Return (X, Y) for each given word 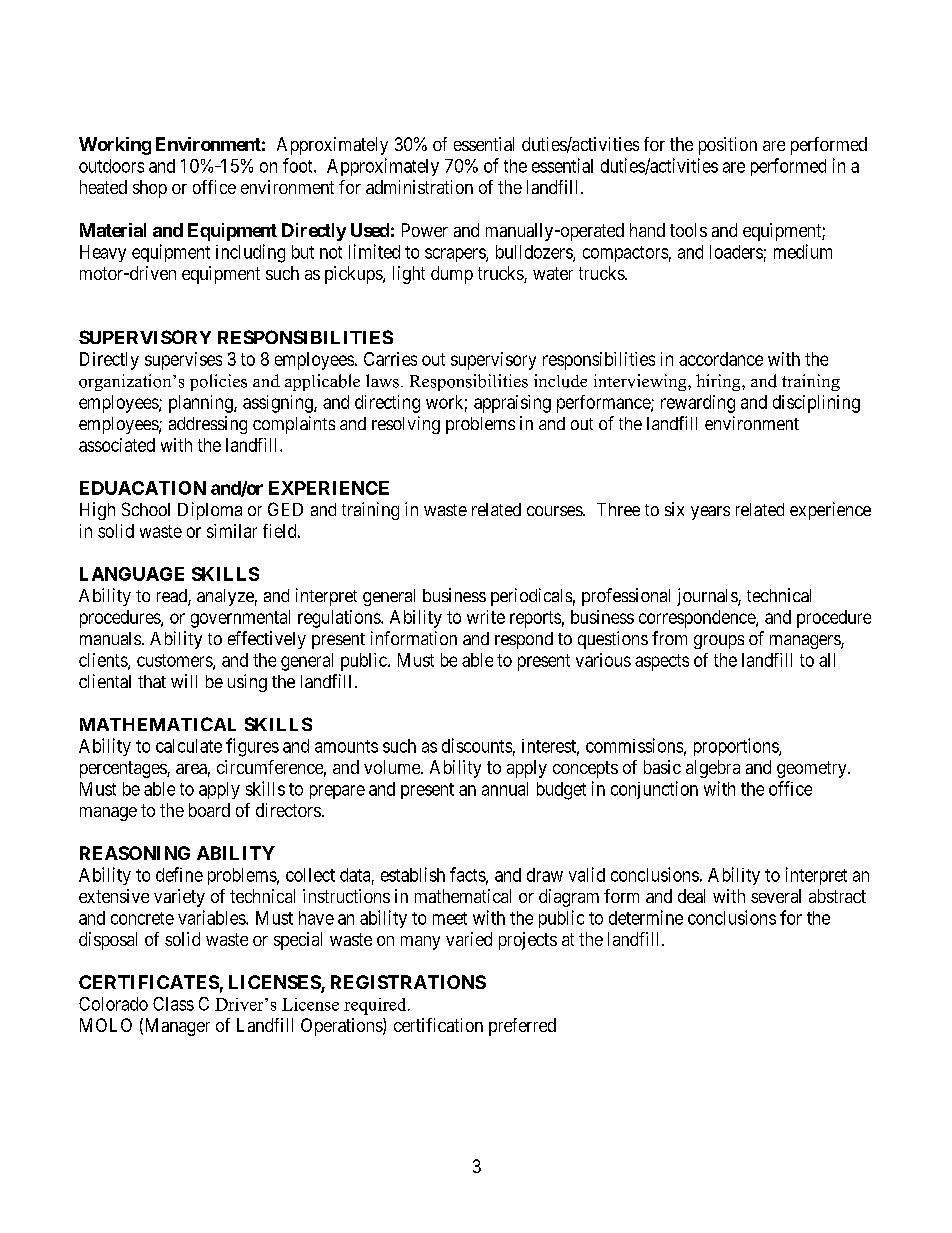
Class (173, 1004)
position (728, 146)
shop (150, 189)
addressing (208, 425)
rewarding (698, 404)
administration (419, 187)
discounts (477, 745)
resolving (406, 425)
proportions (737, 747)
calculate (189, 746)
